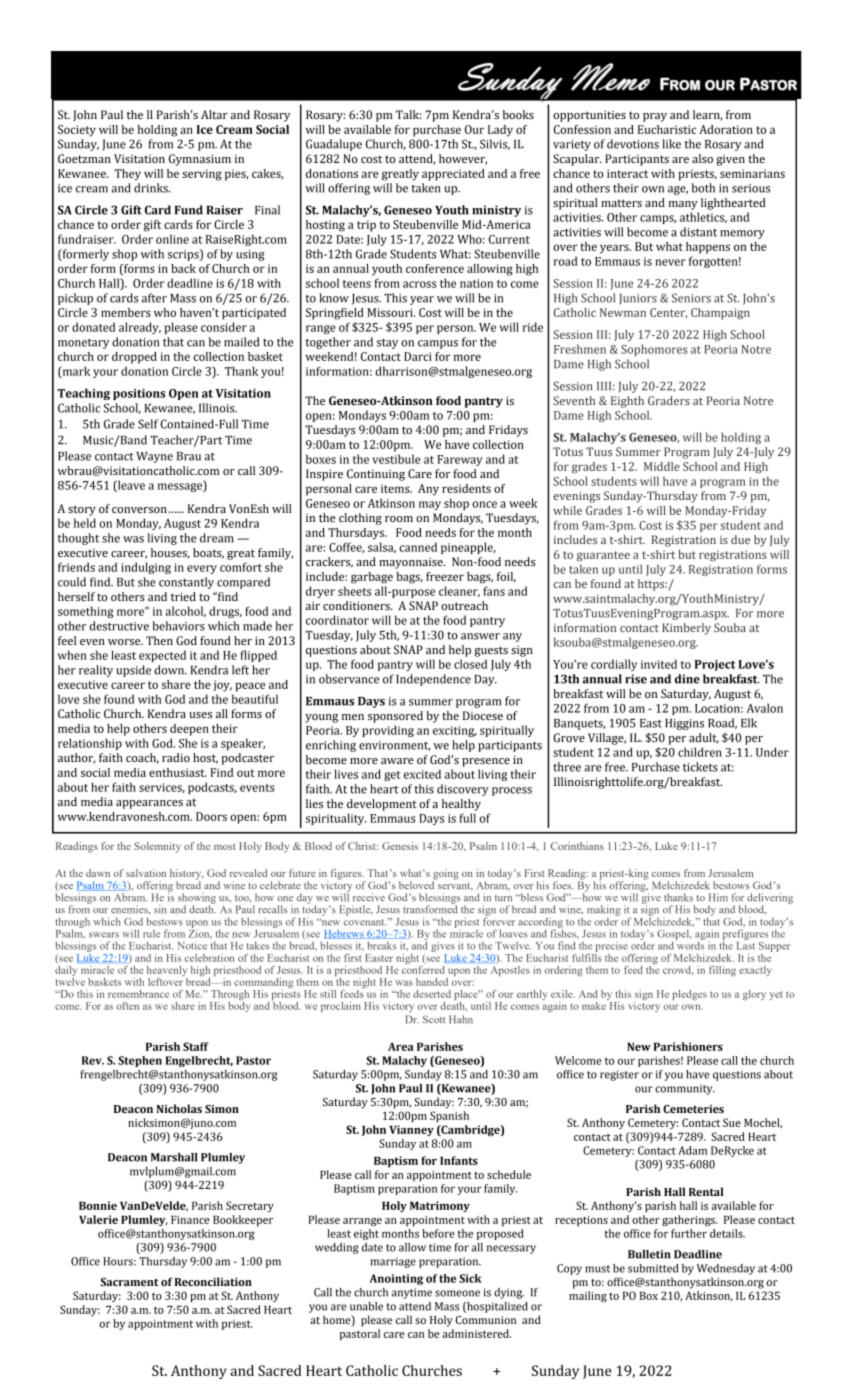 The height and width of the document is (1400, 849). I want to click on Sacrament, so click(129, 1282).
